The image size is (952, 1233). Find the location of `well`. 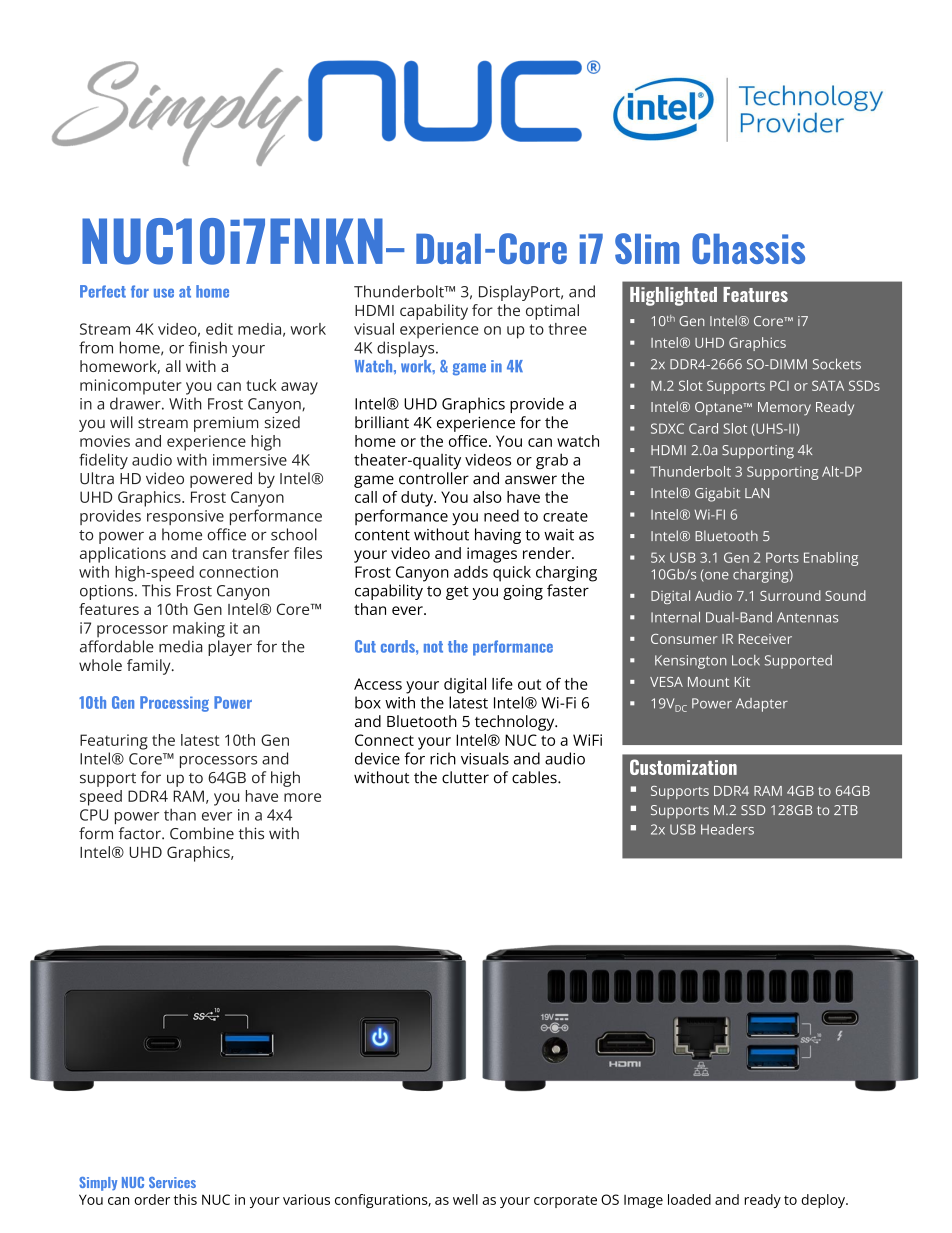

well is located at coordinates (465, 1199).
